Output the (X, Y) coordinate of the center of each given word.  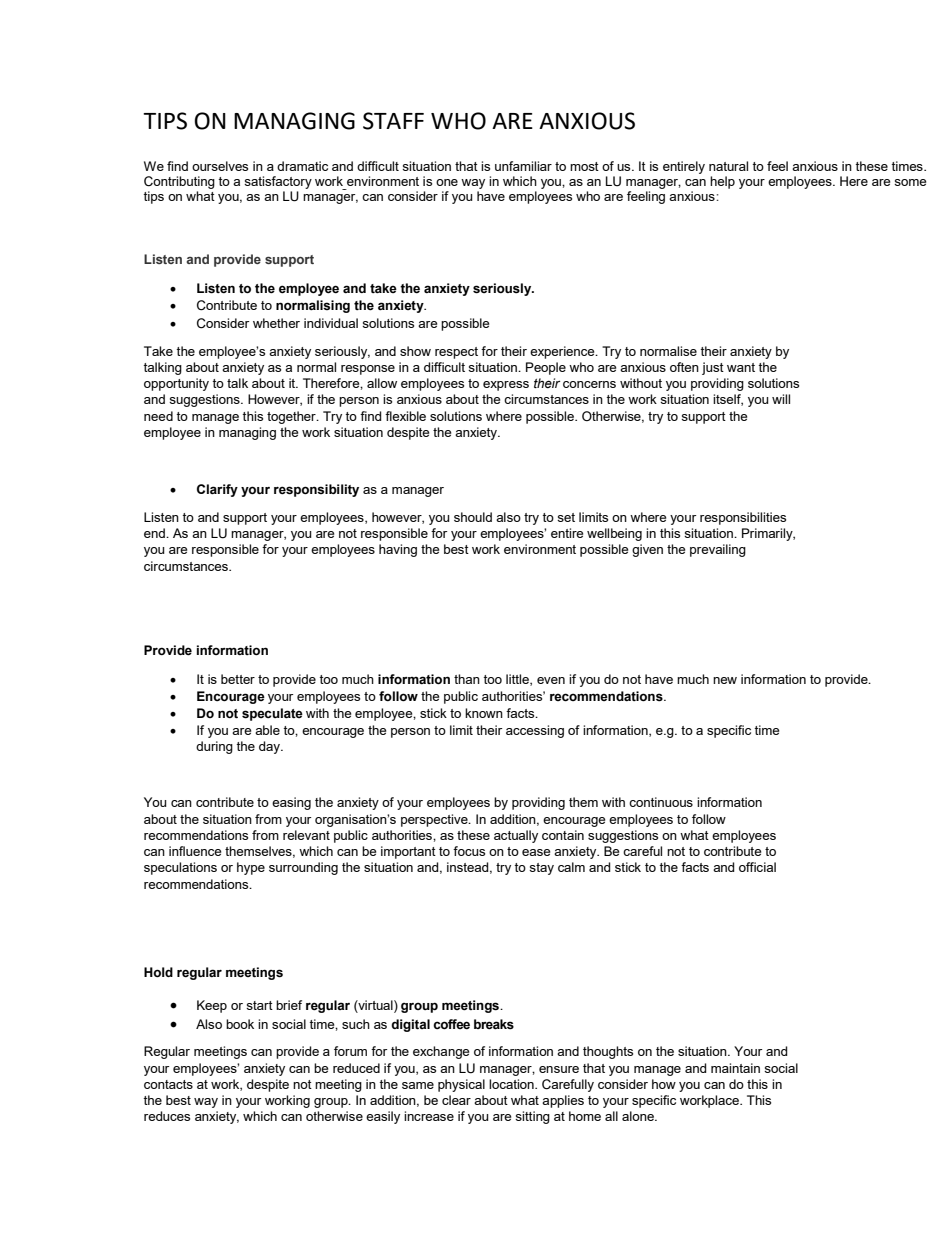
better (238, 679)
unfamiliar (523, 166)
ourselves (220, 166)
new (725, 680)
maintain (735, 1068)
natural (728, 166)
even (551, 680)
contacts (168, 1084)
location (512, 1084)
